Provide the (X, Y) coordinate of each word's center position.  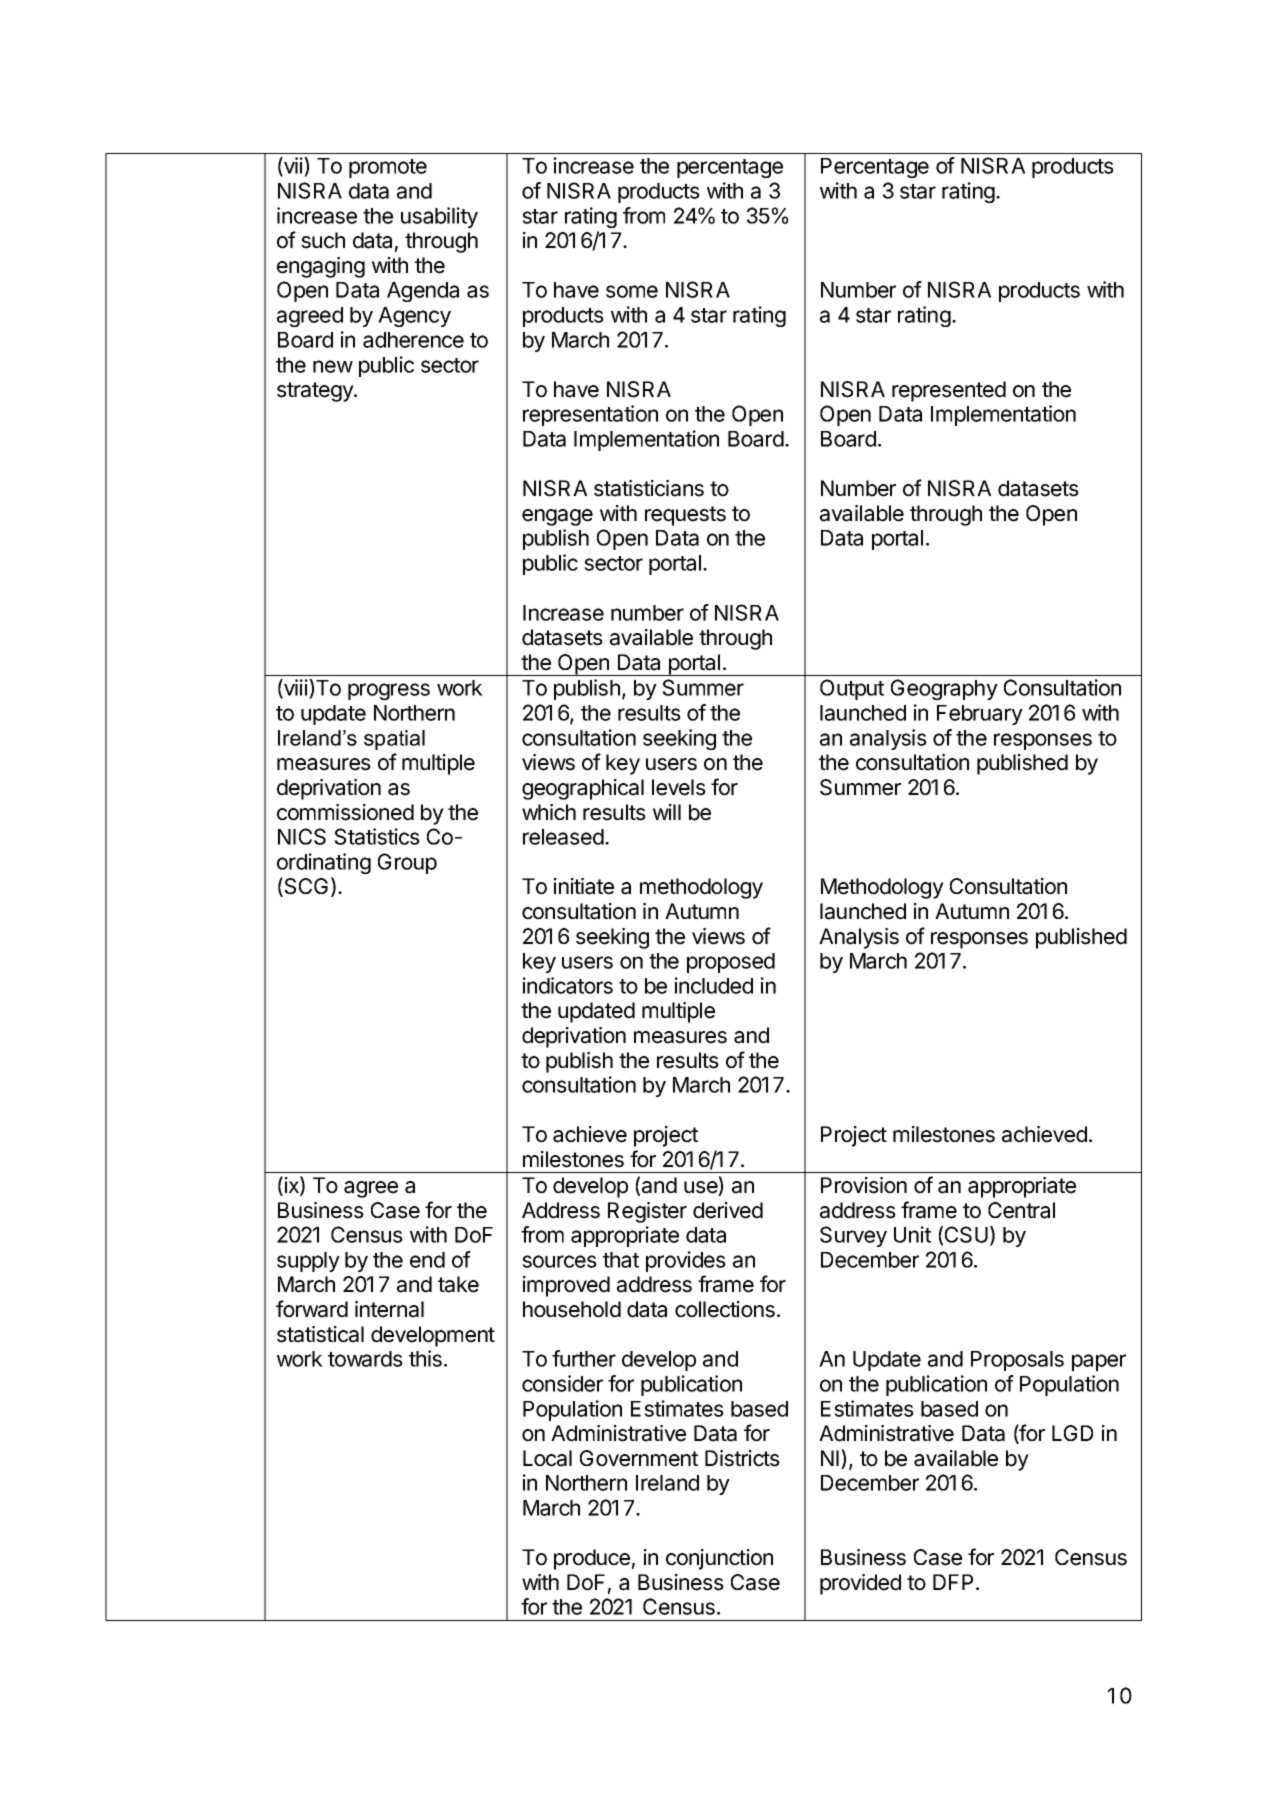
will (667, 812)
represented (949, 391)
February (980, 715)
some (632, 291)
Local (547, 1458)
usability (439, 217)
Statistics (377, 836)
